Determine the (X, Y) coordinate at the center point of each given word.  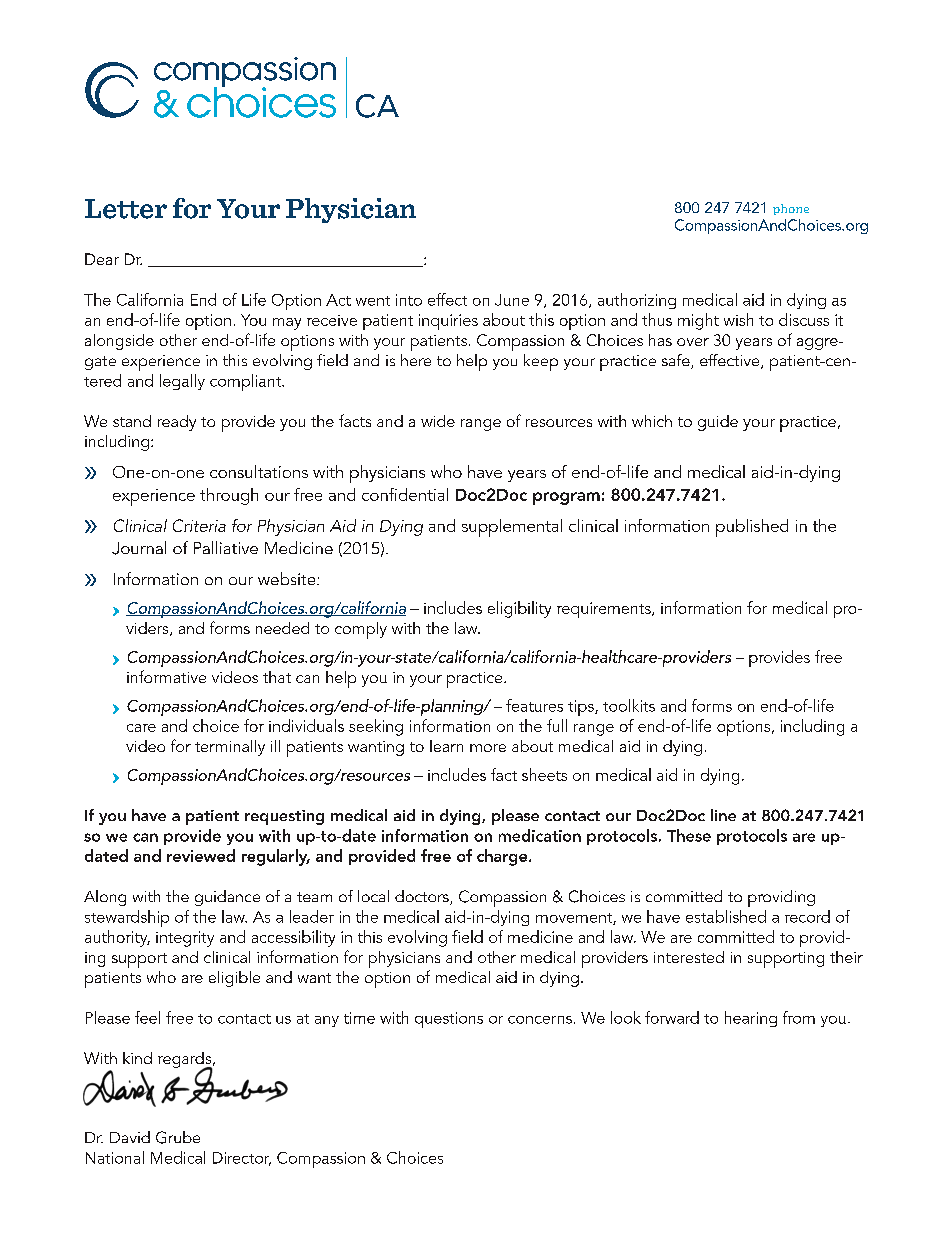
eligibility (519, 609)
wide (438, 421)
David (130, 1137)
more (488, 748)
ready (177, 423)
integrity (185, 939)
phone (791, 209)
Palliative (226, 547)
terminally (230, 748)
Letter (126, 209)
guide (718, 423)
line (723, 815)
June (512, 300)
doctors (423, 897)
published (752, 528)
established (726, 916)
